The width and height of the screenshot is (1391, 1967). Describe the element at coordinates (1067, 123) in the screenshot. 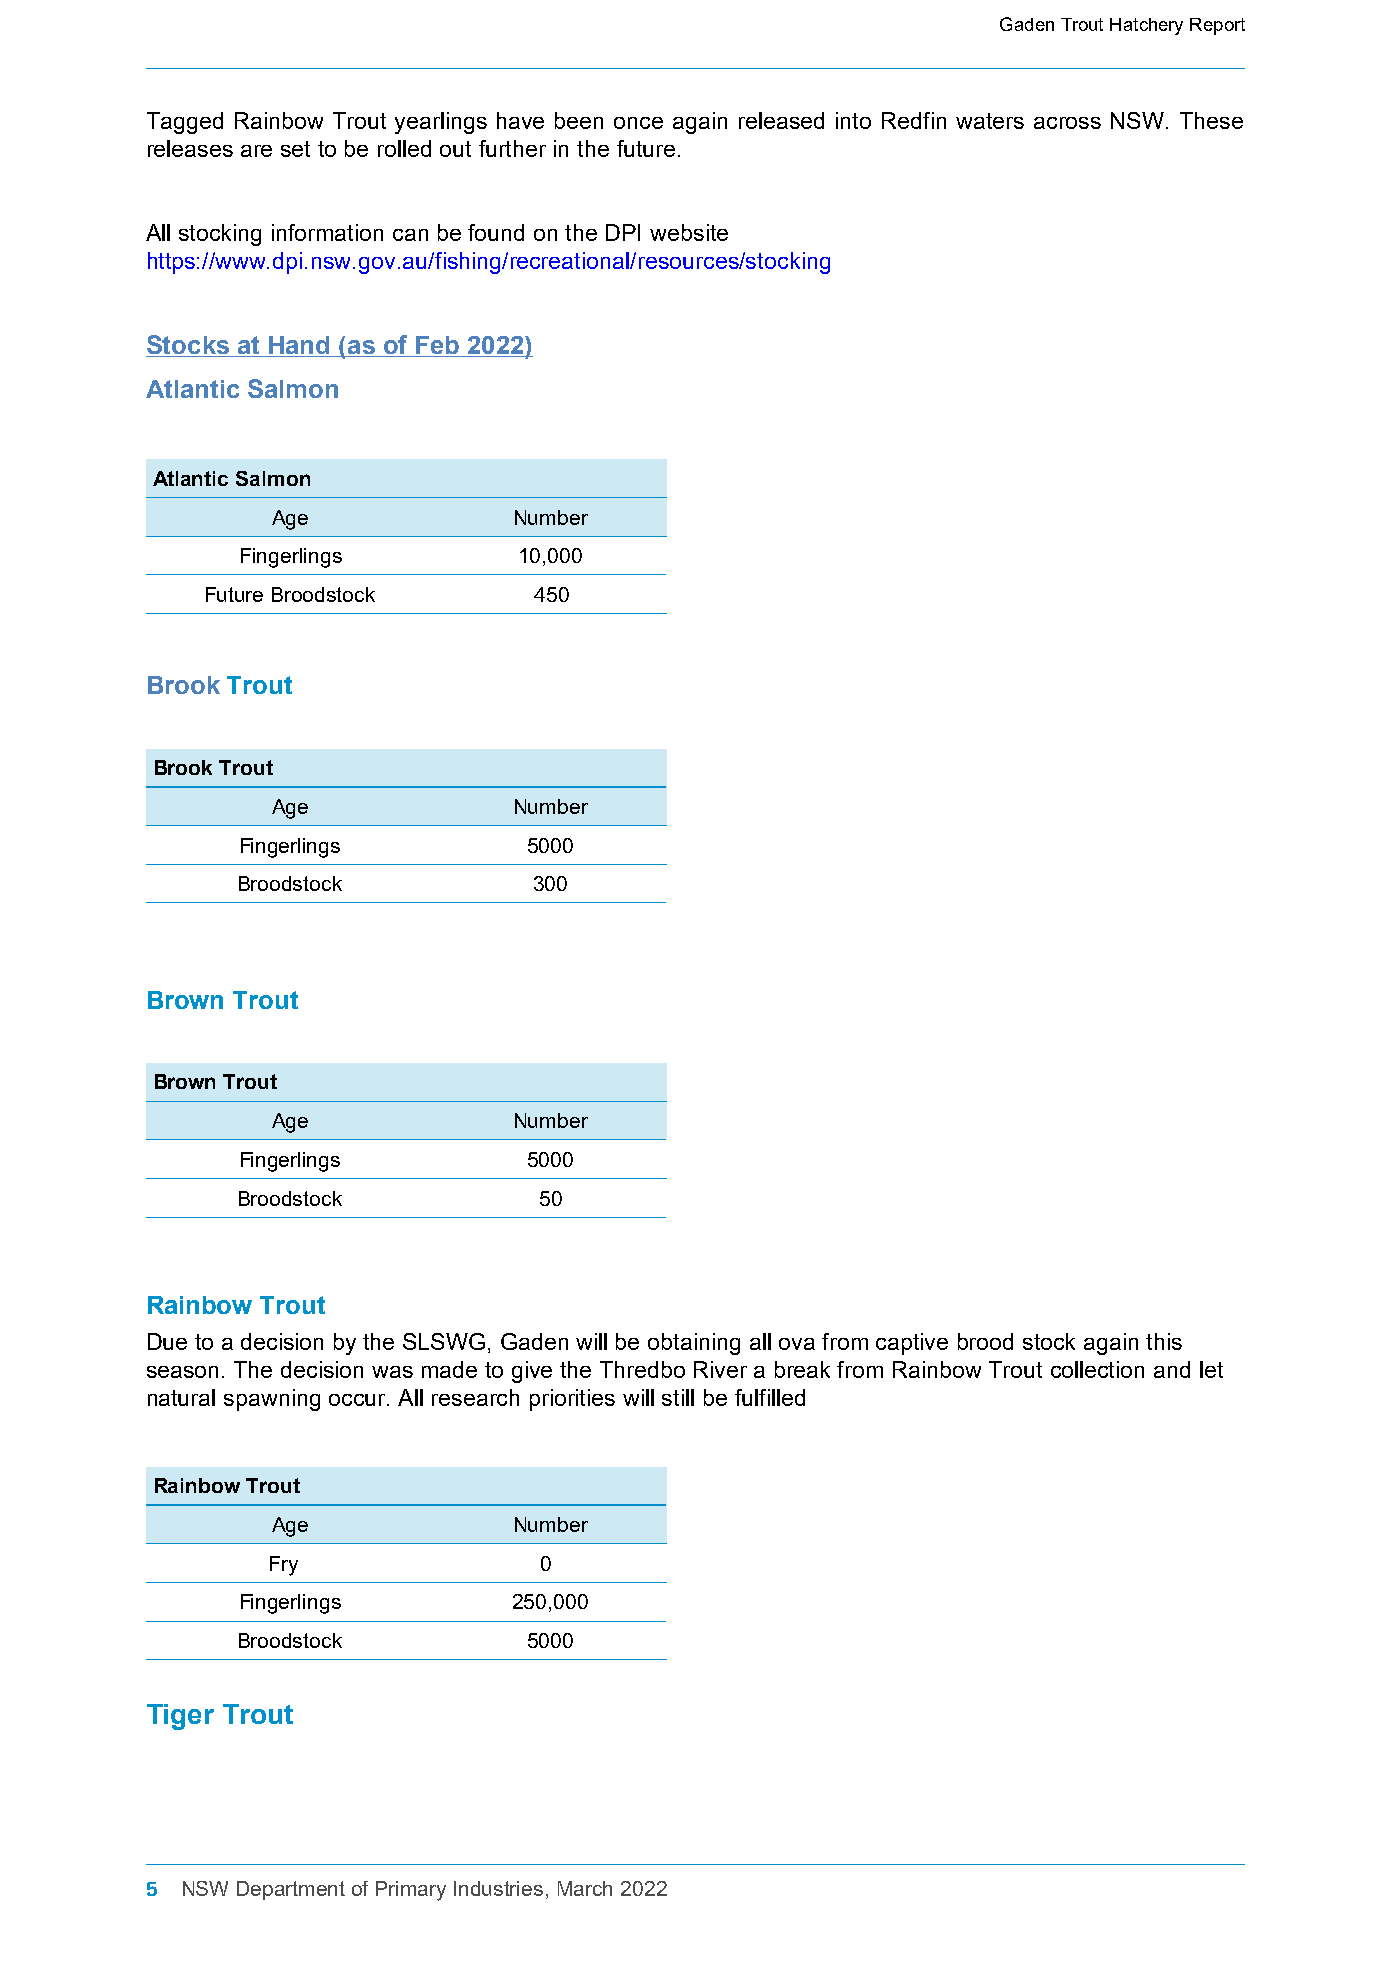

I see `across` at that location.
